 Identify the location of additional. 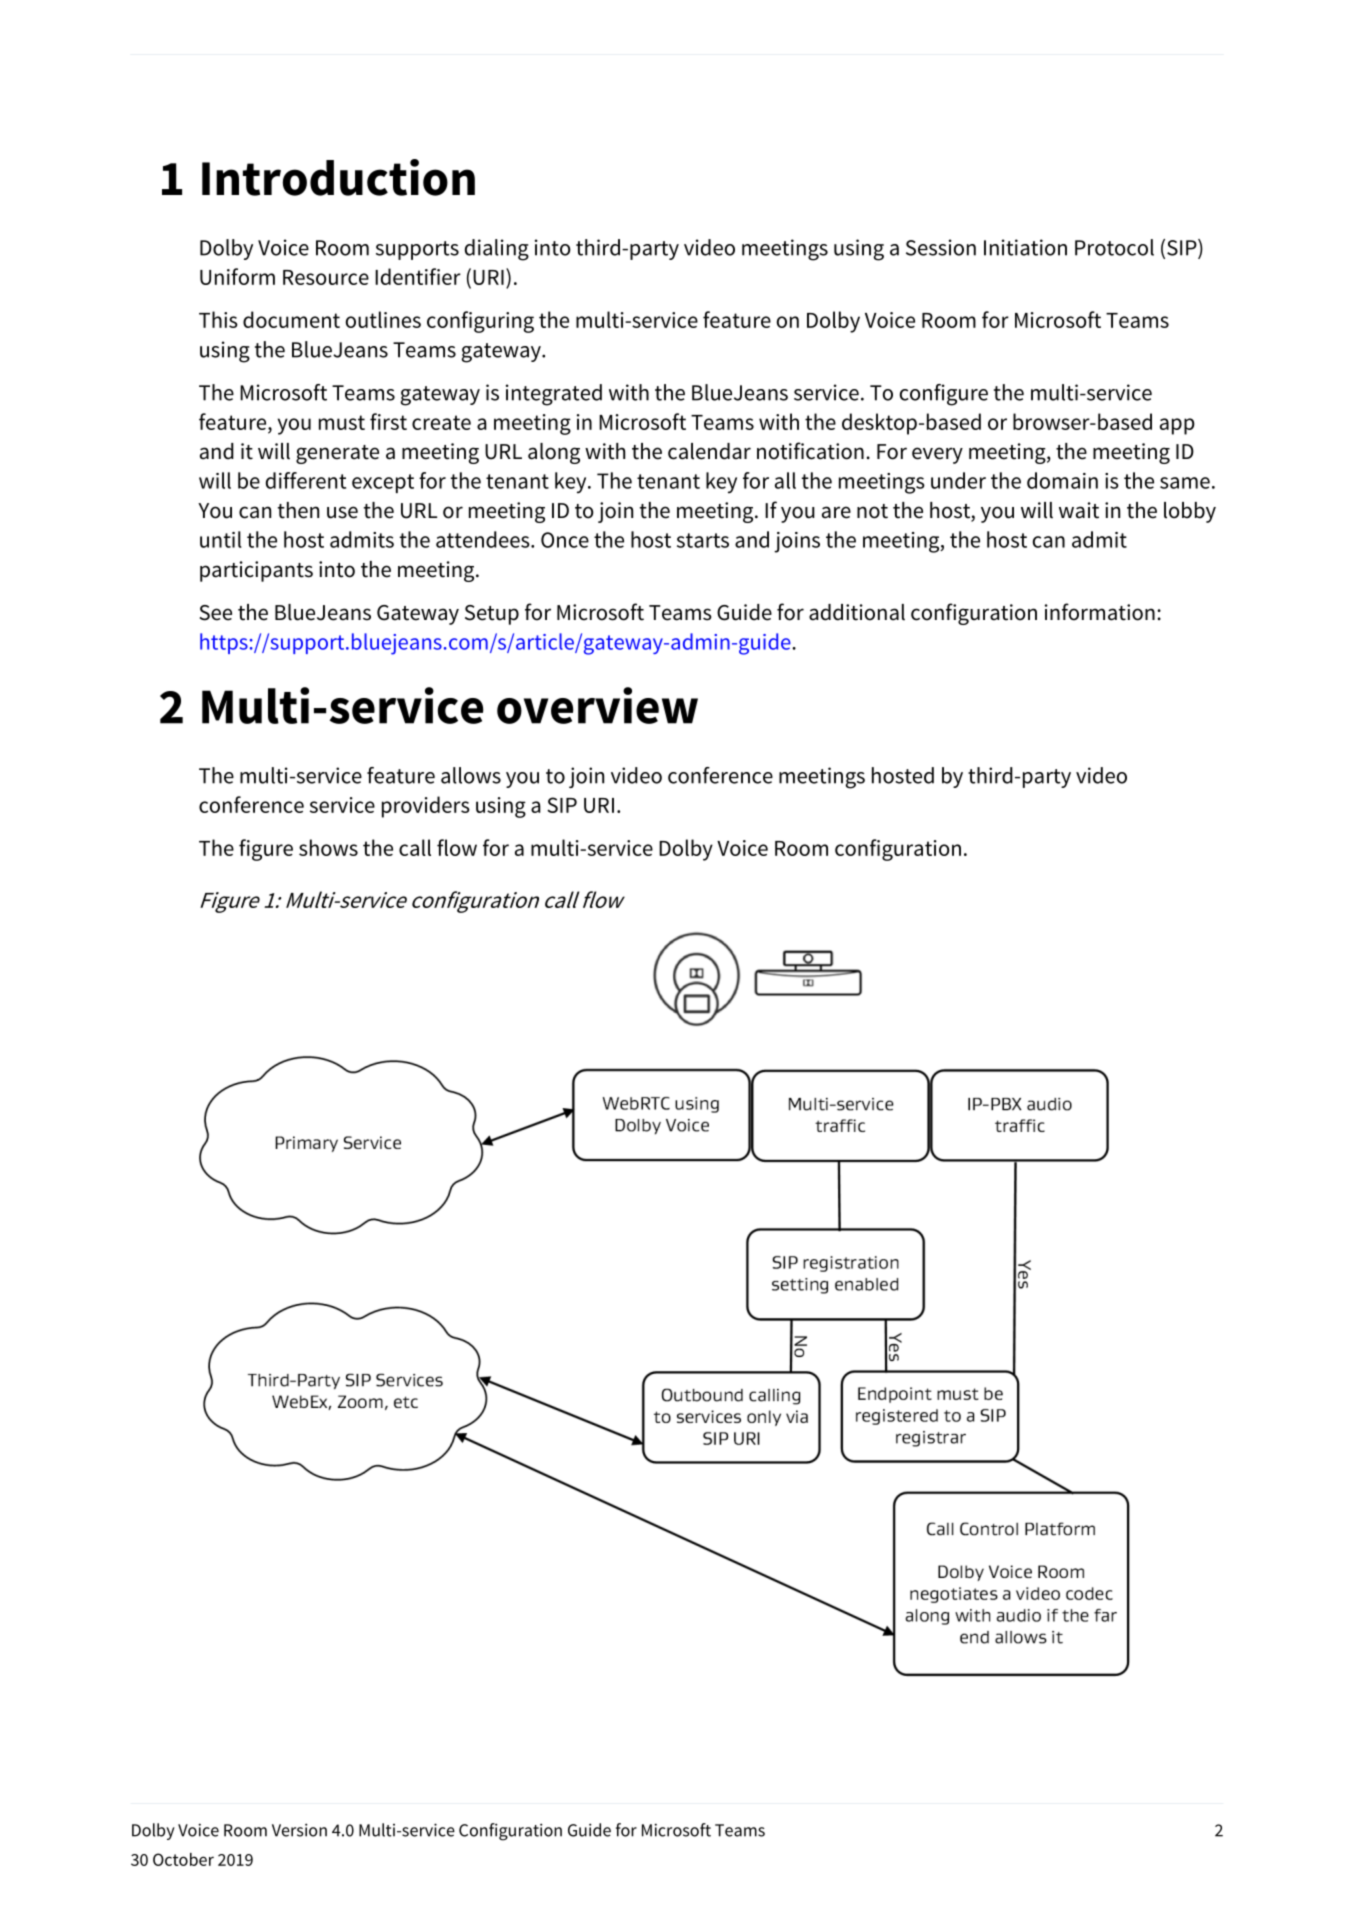
(857, 612).
